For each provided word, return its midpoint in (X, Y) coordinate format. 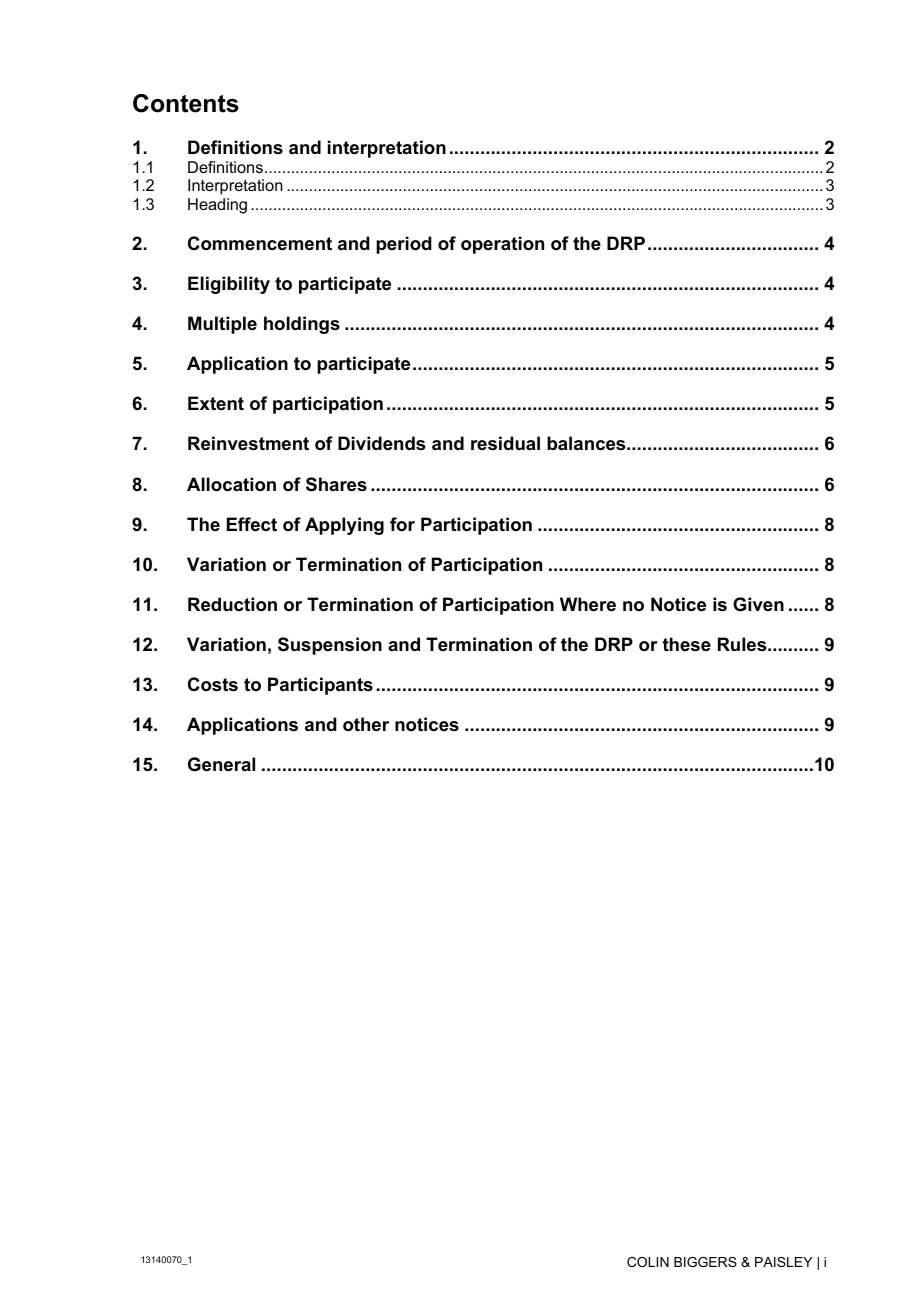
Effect (252, 524)
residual (505, 443)
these (686, 644)
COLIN (648, 1262)
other (366, 724)
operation (502, 245)
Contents (186, 103)
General (221, 764)
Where (588, 604)
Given (758, 604)
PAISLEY (783, 1262)
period (404, 245)
